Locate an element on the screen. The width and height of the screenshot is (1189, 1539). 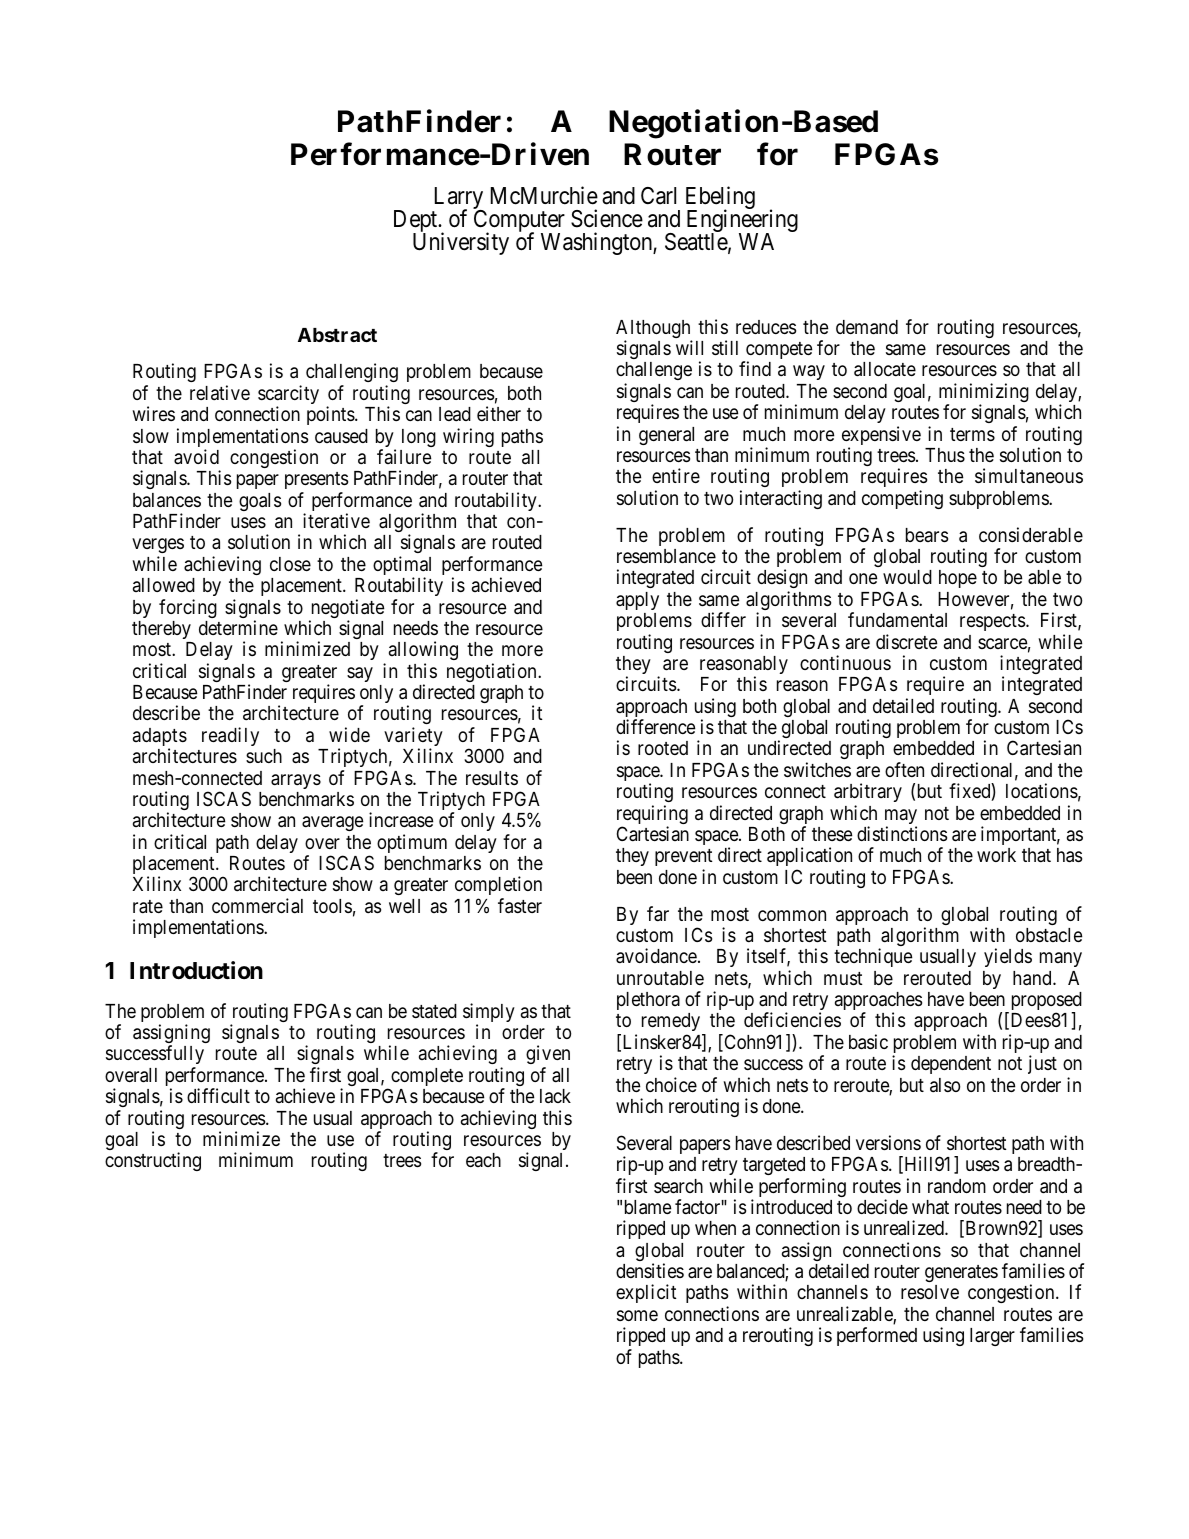
resolve is located at coordinates (930, 1292).
